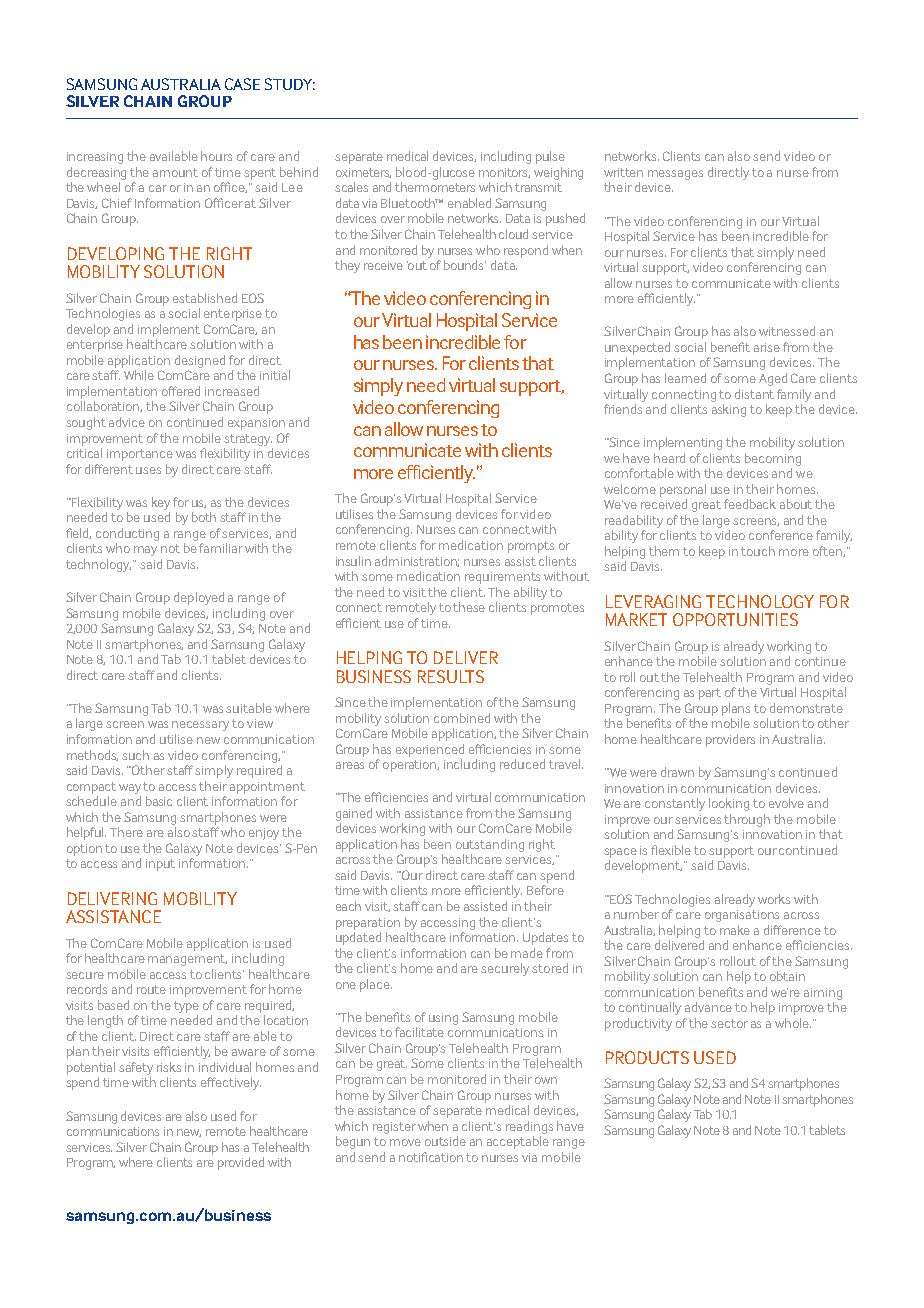 This screenshot has height=1308, width=924. I want to click on OPPORTUNITIES, so click(735, 619).
